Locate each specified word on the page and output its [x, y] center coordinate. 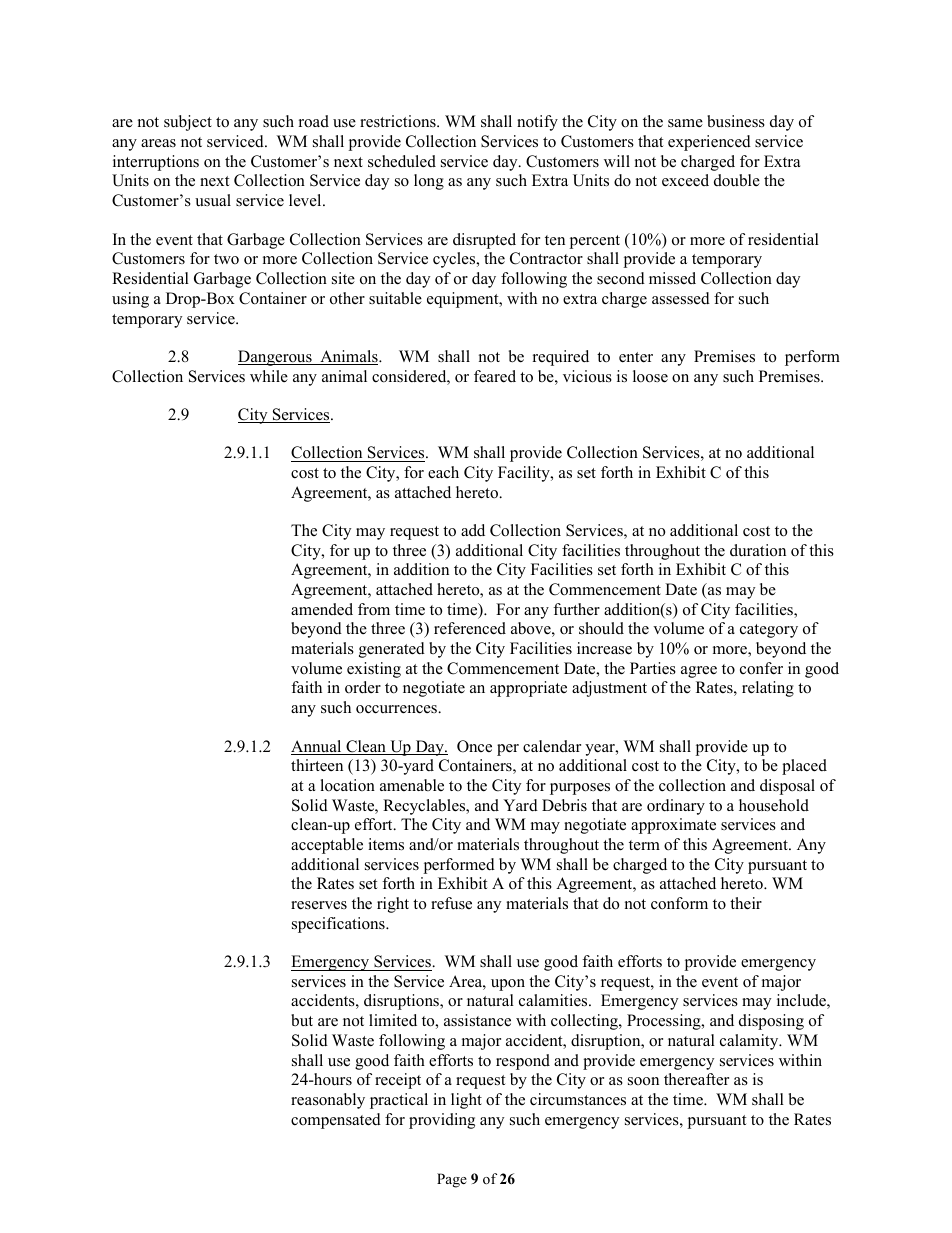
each [443, 472]
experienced [709, 143]
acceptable [327, 846]
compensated [336, 1121]
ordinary [676, 807]
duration [758, 550]
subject [188, 123]
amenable [412, 785]
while [269, 376]
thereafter [696, 1079]
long [429, 182]
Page [452, 1180]
